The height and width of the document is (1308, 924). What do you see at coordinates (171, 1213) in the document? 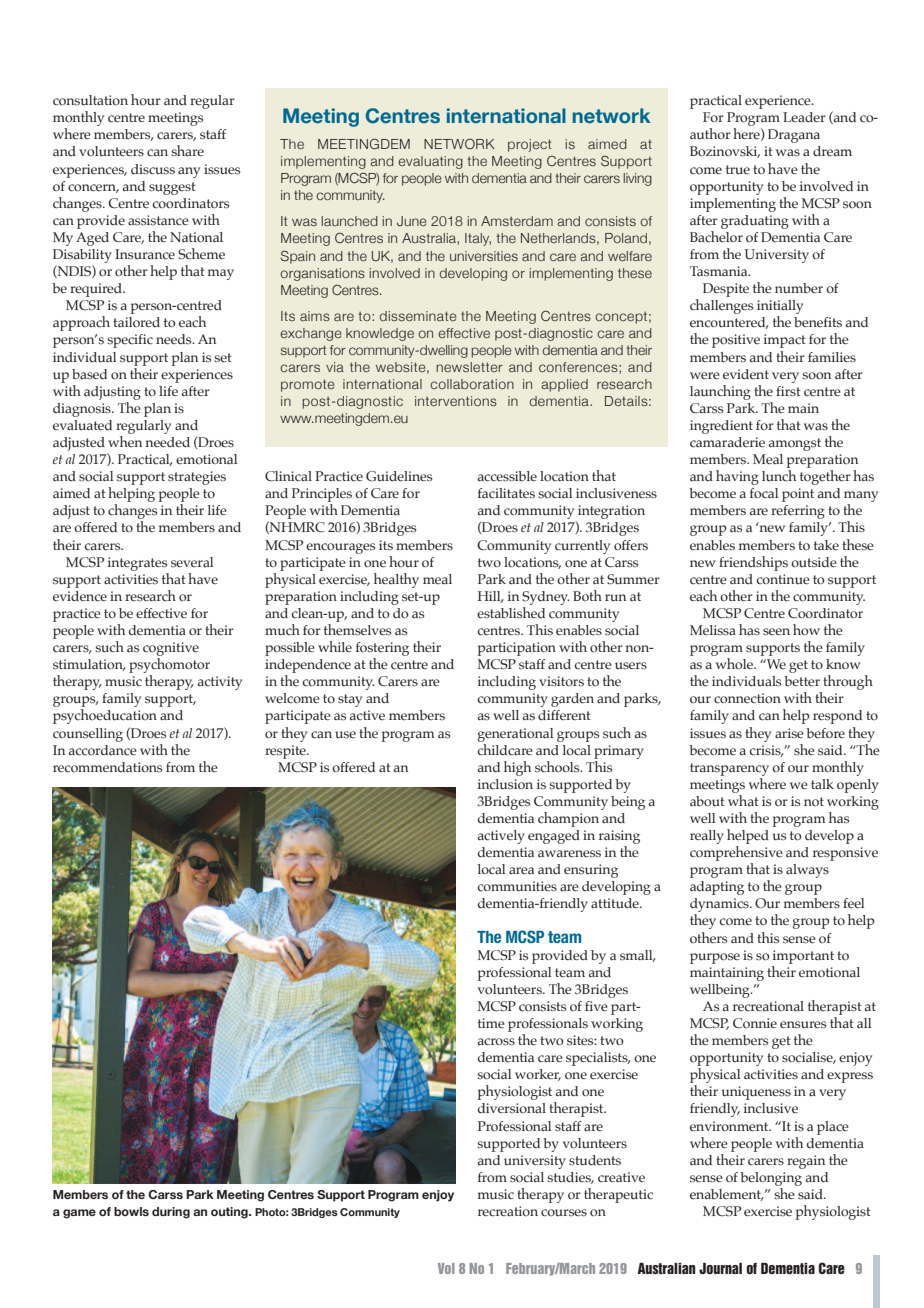
I see `during` at bounding box center [171, 1213].
